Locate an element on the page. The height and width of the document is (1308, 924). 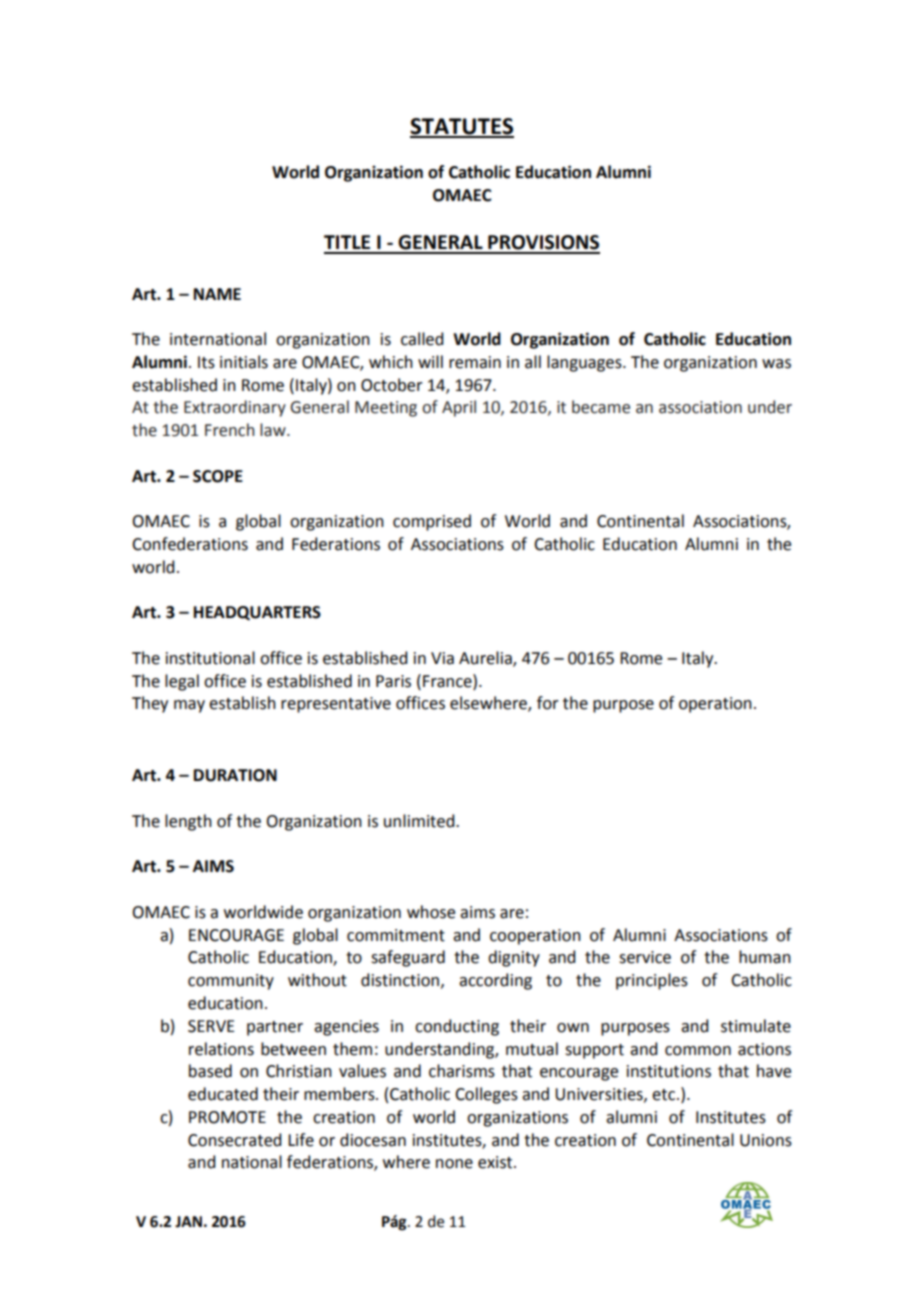
was is located at coordinates (776, 364).
